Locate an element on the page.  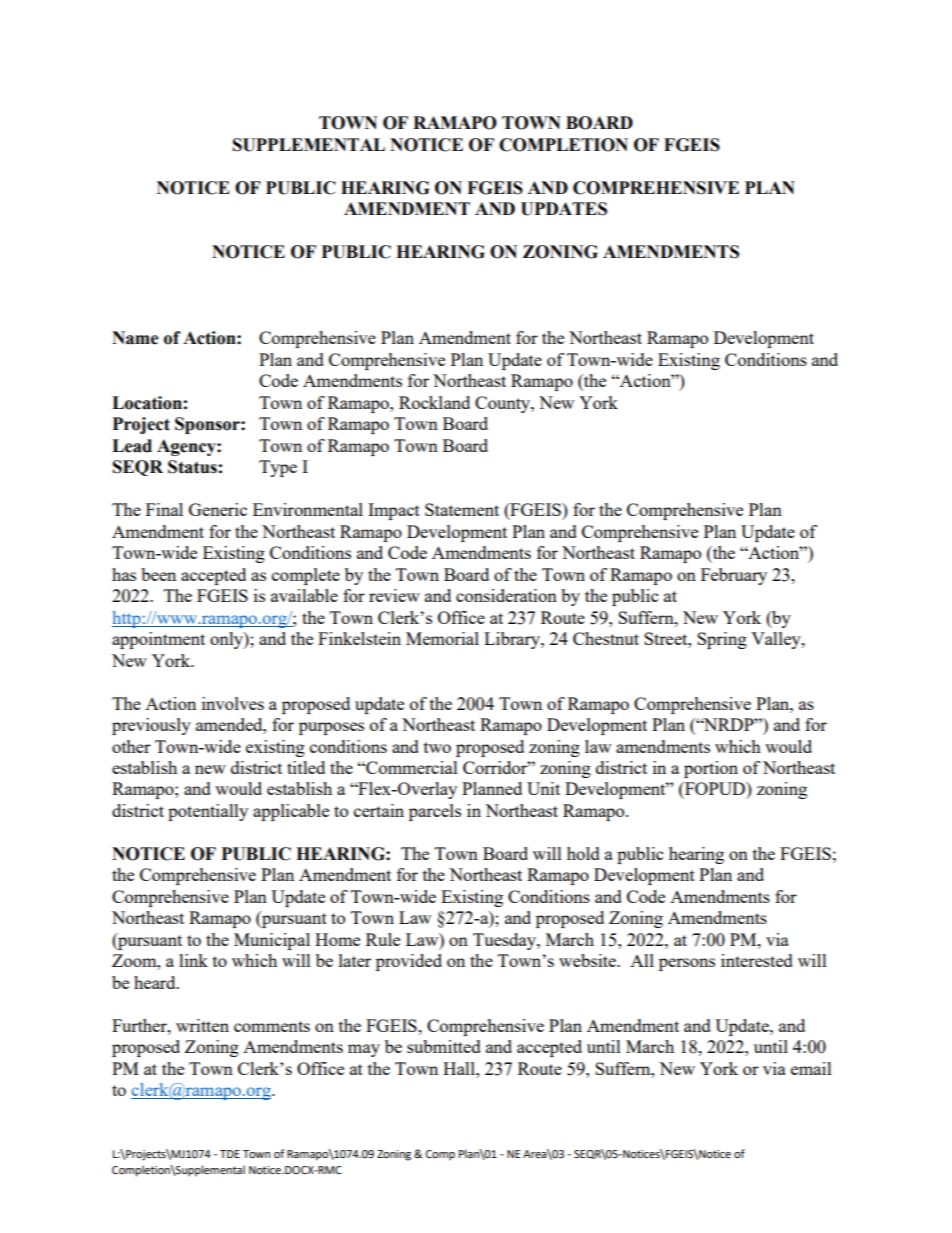
Statement is located at coordinates (462, 509).
